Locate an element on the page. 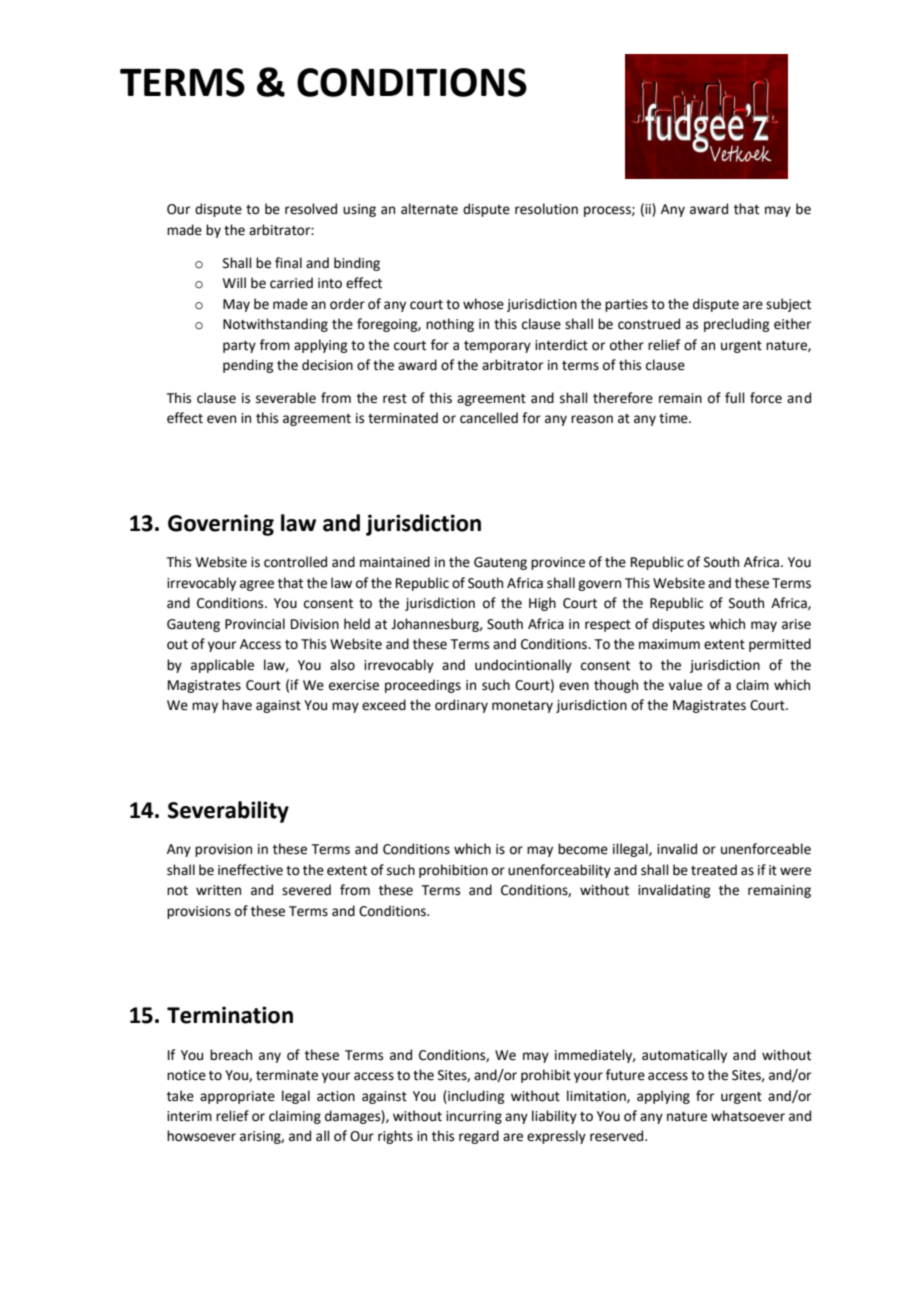  subject is located at coordinates (788, 305).
